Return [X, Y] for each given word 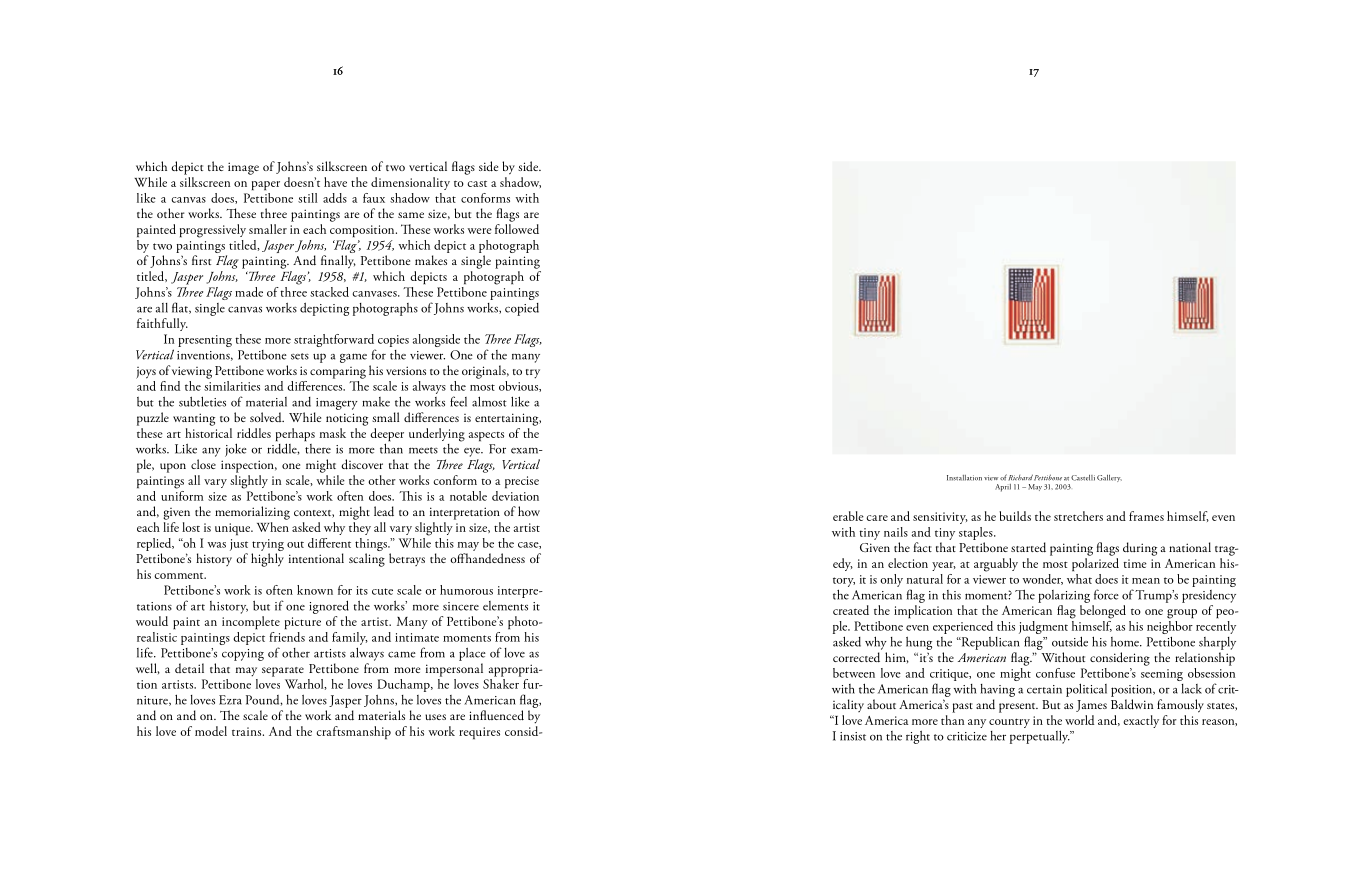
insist [853, 736]
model [211, 731]
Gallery [1109, 478]
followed [517, 229]
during [1140, 549]
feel [458, 401]
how [529, 511]
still [308, 198]
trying [268, 545]
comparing [338, 373]
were [479, 231]
